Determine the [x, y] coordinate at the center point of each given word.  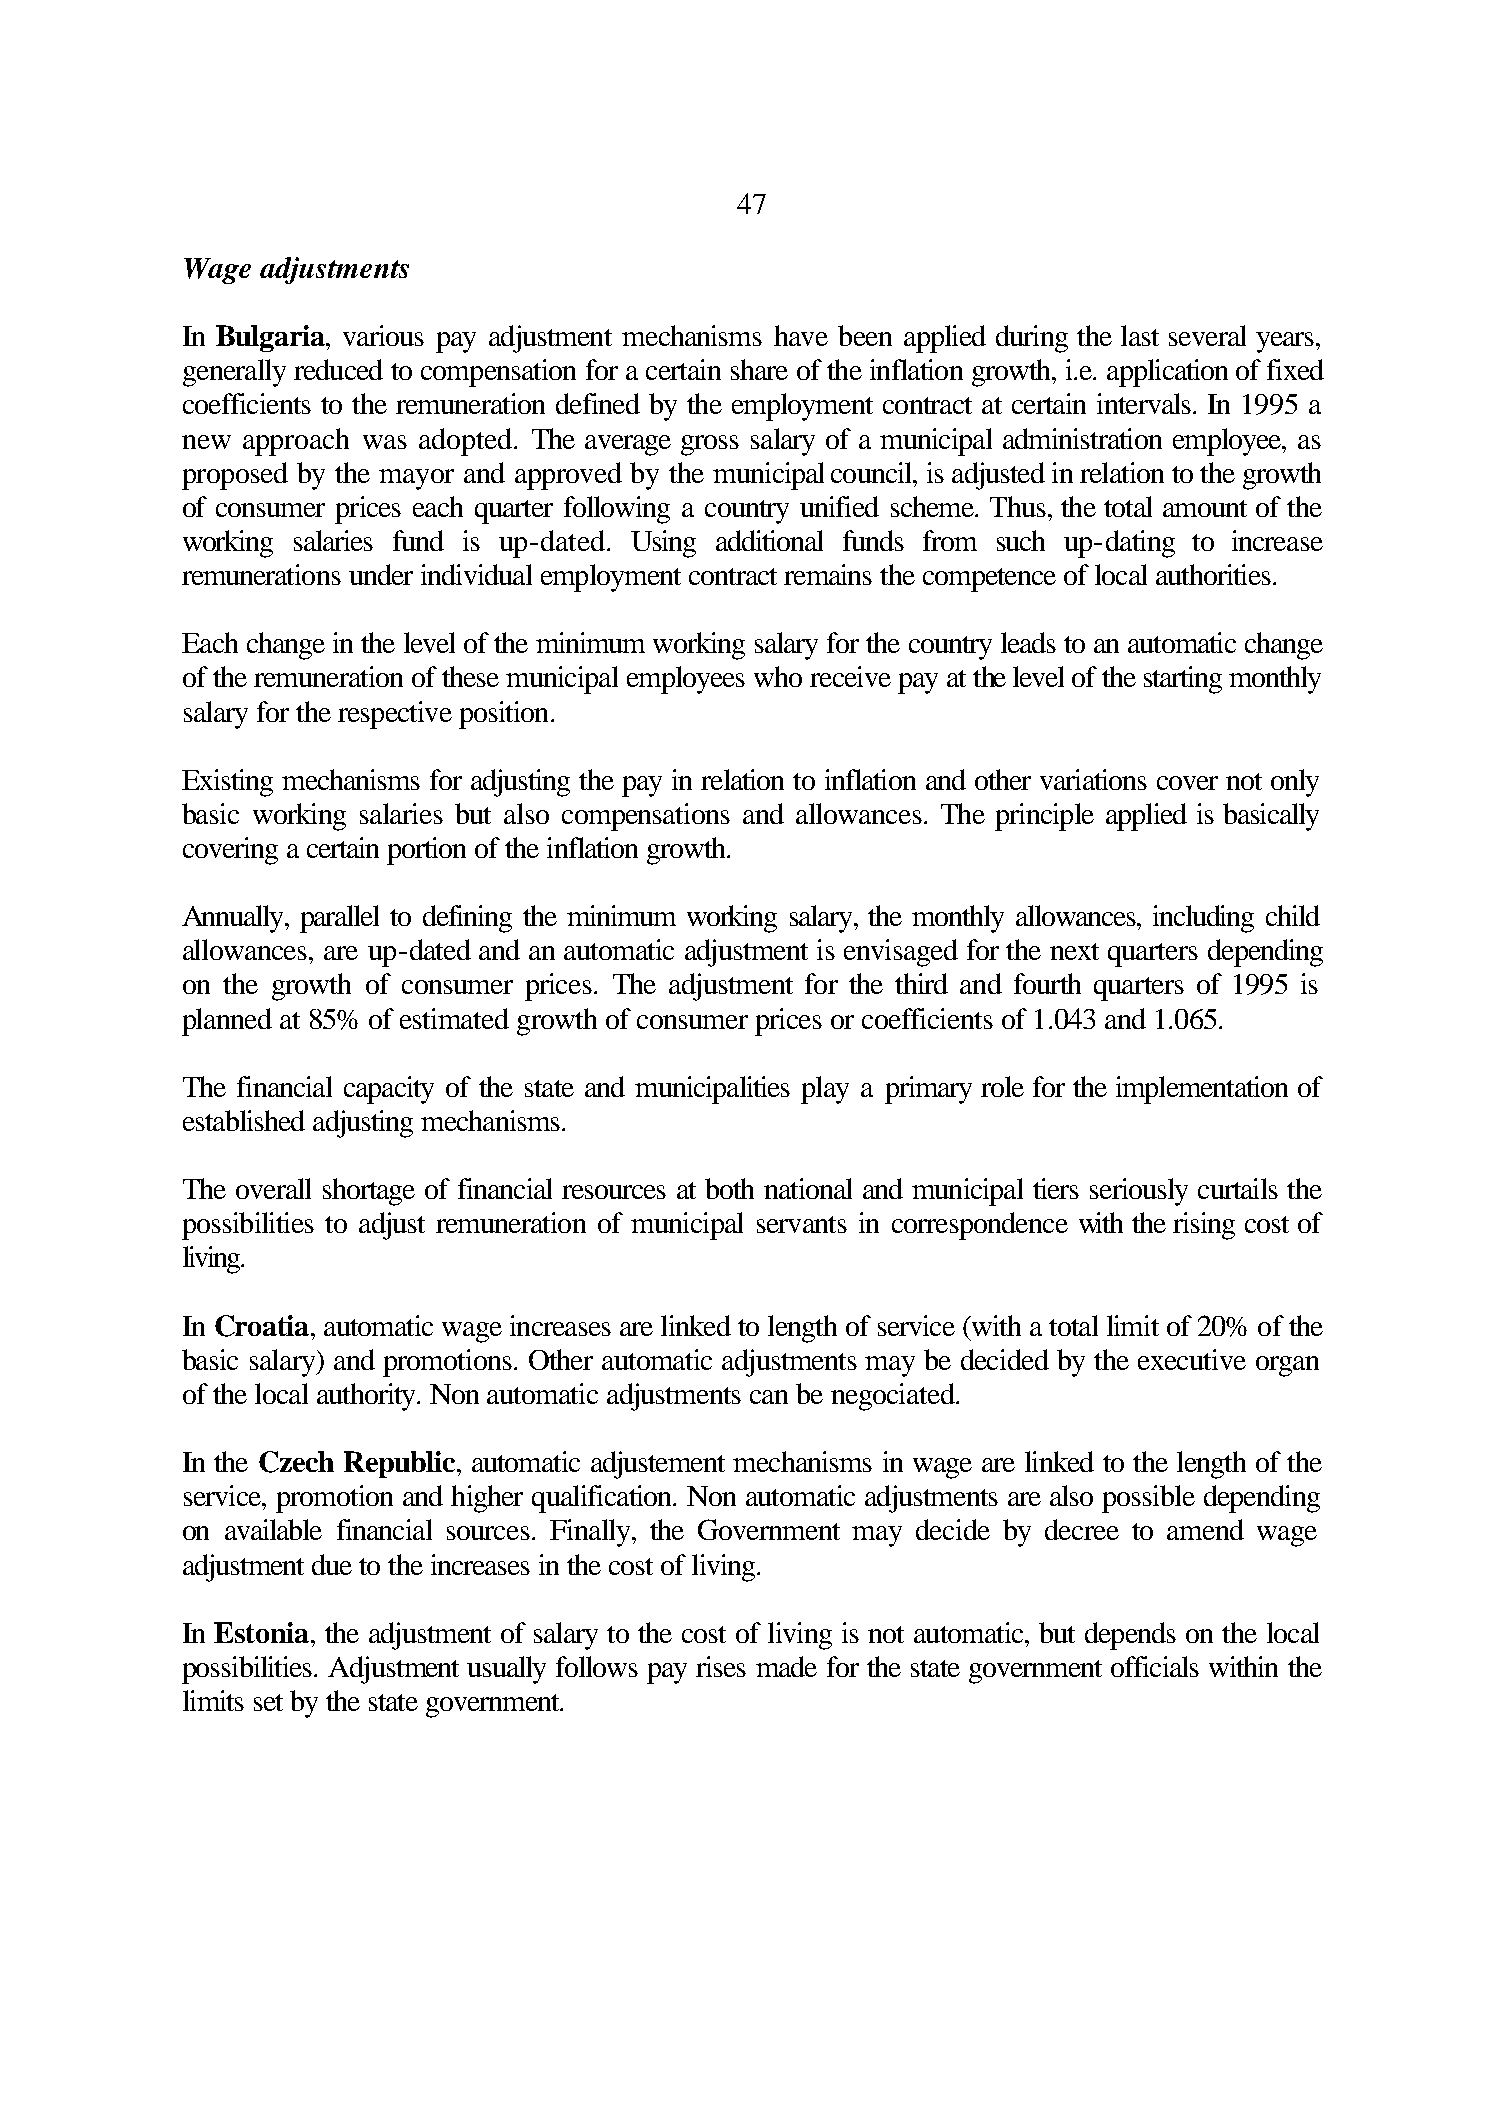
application [1167, 373]
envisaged [901, 953]
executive [1192, 1359]
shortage [369, 1192]
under [381, 574]
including [1203, 919]
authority [368, 1397]
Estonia [261, 1632]
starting [1183, 680]
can [769, 1397]
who [778, 676]
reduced [338, 369]
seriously [1139, 1192]
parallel [339, 919]
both [729, 1188]
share [759, 369]
